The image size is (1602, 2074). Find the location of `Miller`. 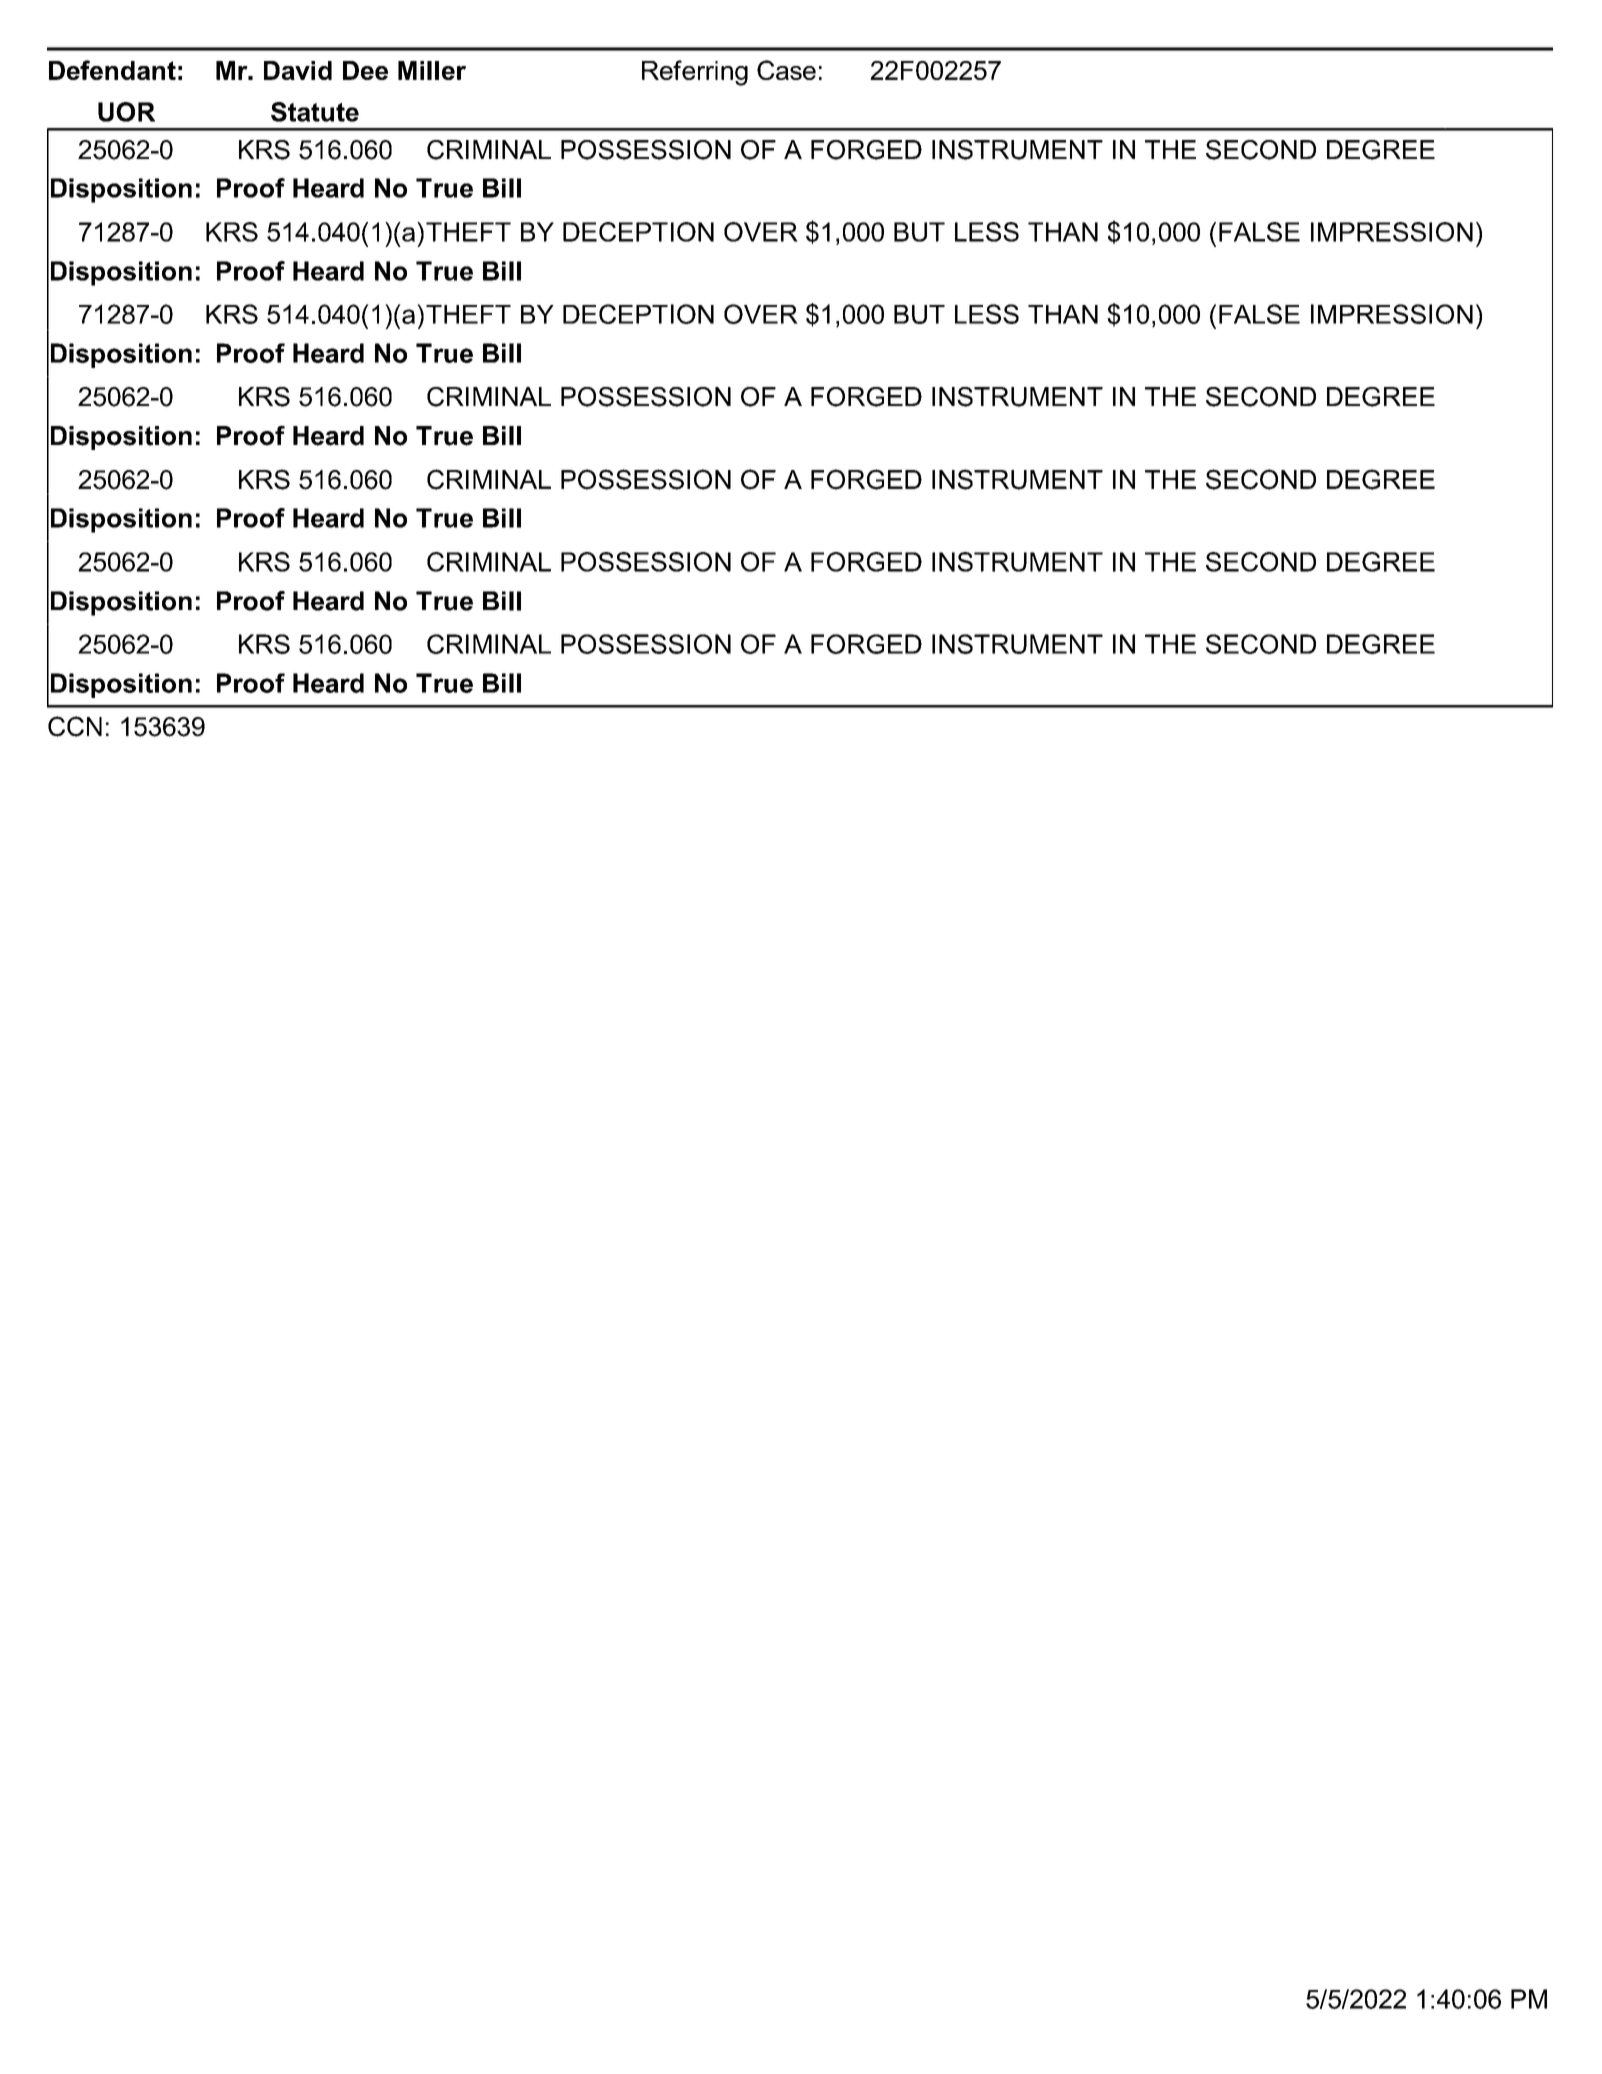

Miller is located at coordinates (432, 70).
